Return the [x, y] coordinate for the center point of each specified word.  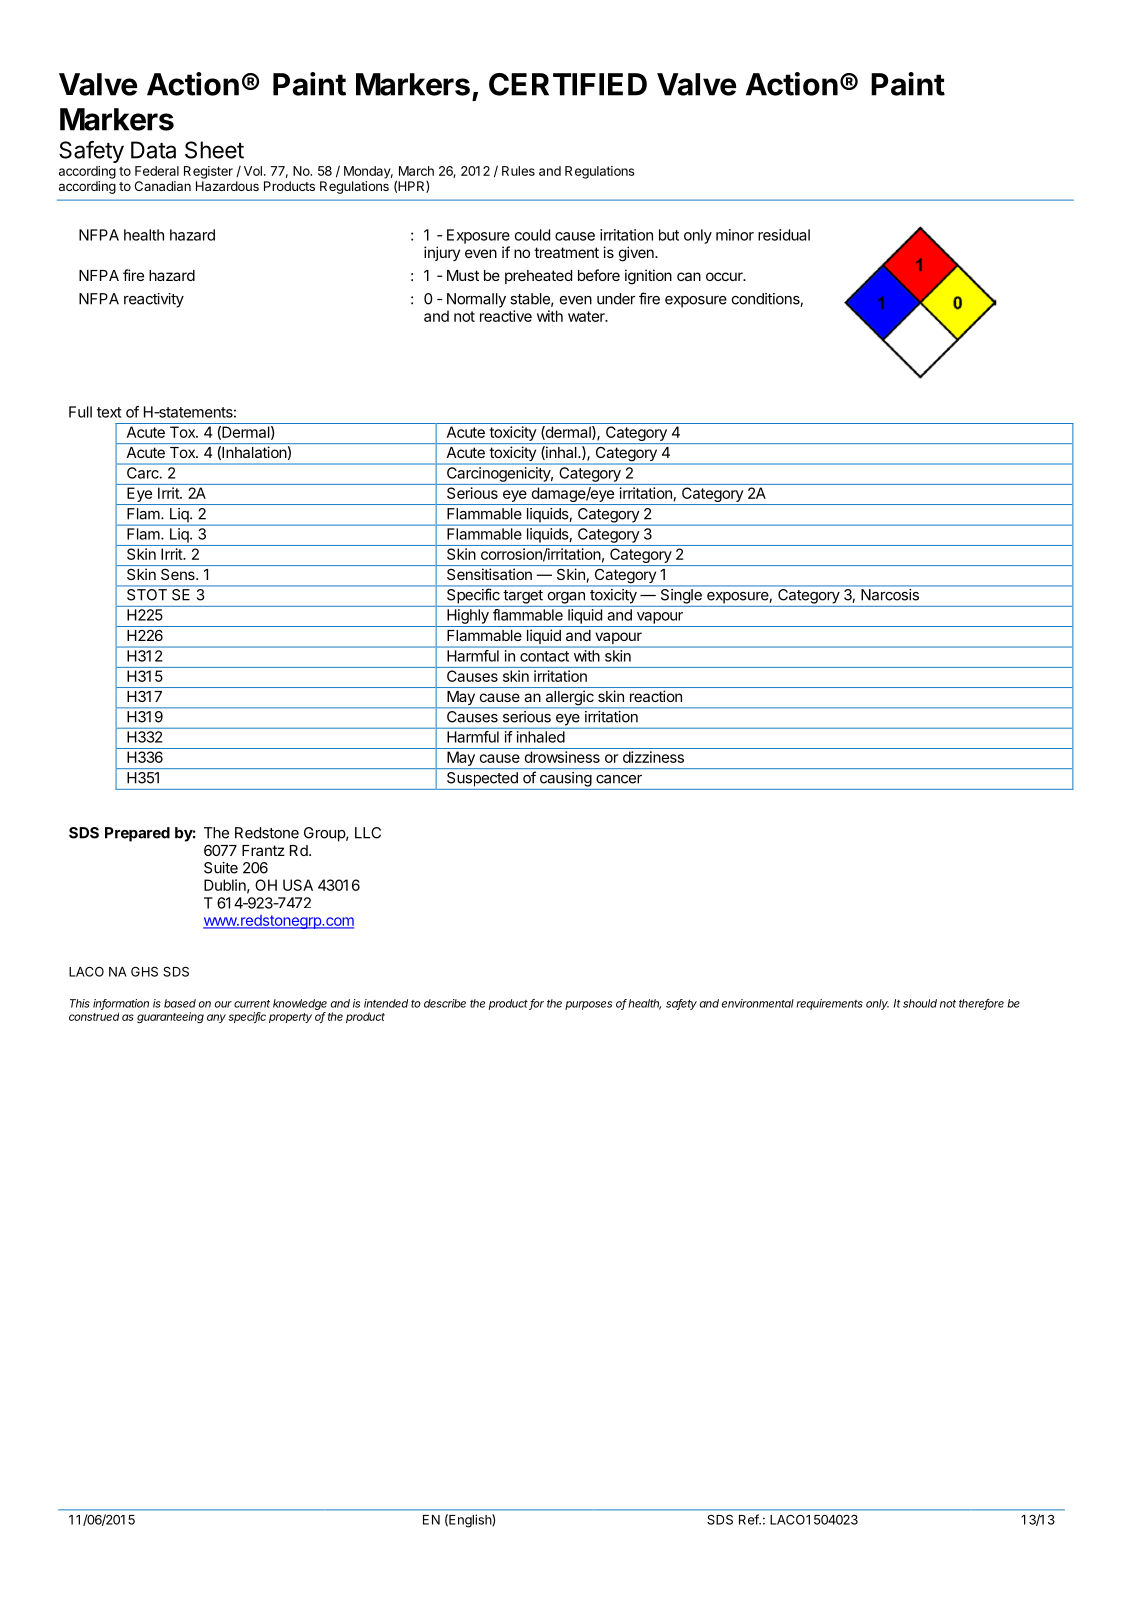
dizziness [653, 757]
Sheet [214, 150]
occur [725, 276]
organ [566, 598]
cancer [619, 779]
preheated [538, 277]
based [180, 1003]
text [109, 412]
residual [784, 235]
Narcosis [890, 595]
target [523, 597]
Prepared [137, 834]
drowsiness [562, 757]
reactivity [154, 300]
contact [544, 656]
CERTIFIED [568, 84]
